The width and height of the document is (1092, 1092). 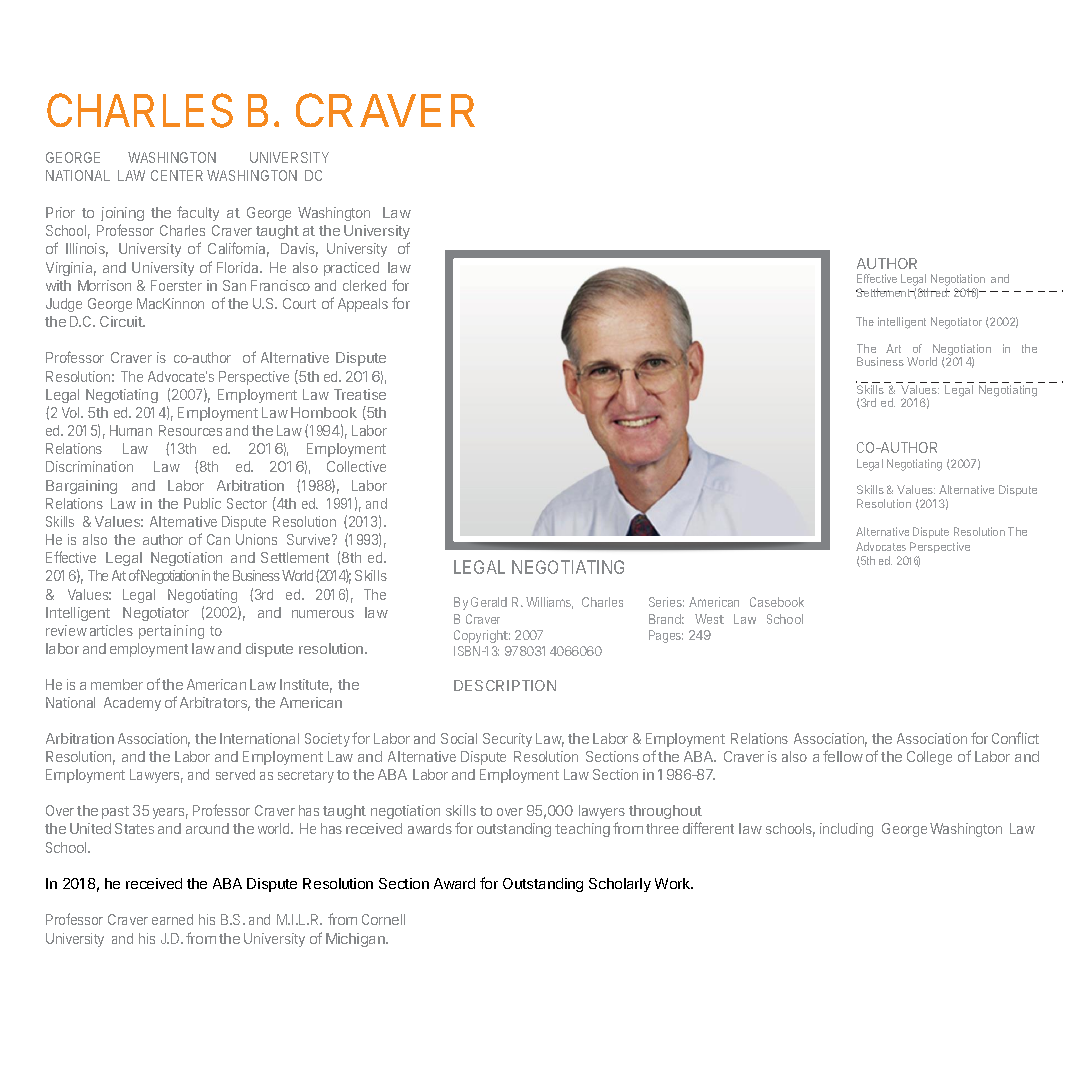 What do you see at coordinates (507, 740) in the document?
I see `Security` at bounding box center [507, 740].
